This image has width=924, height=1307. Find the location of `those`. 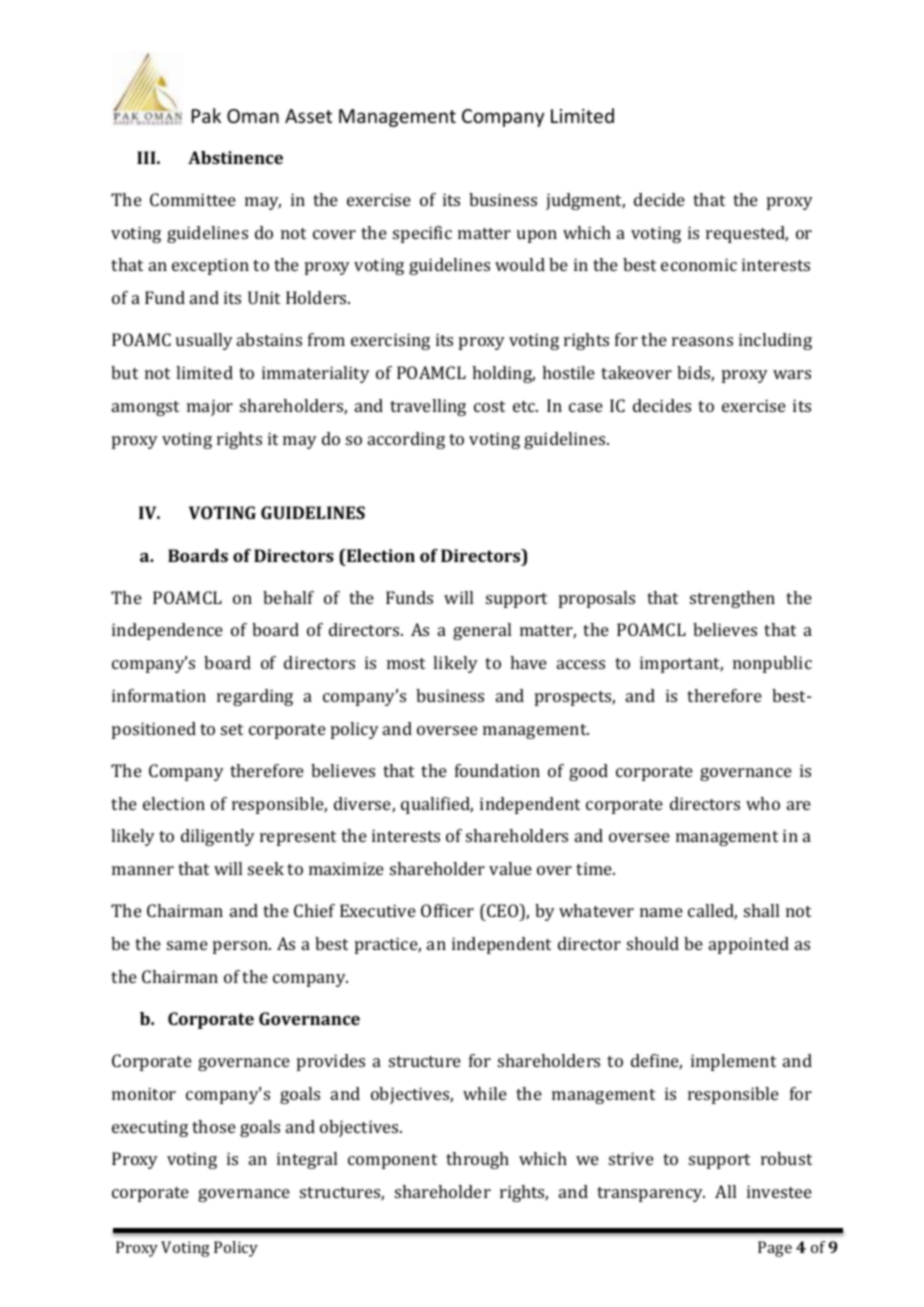

those is located at coordinates (214, 1126).
